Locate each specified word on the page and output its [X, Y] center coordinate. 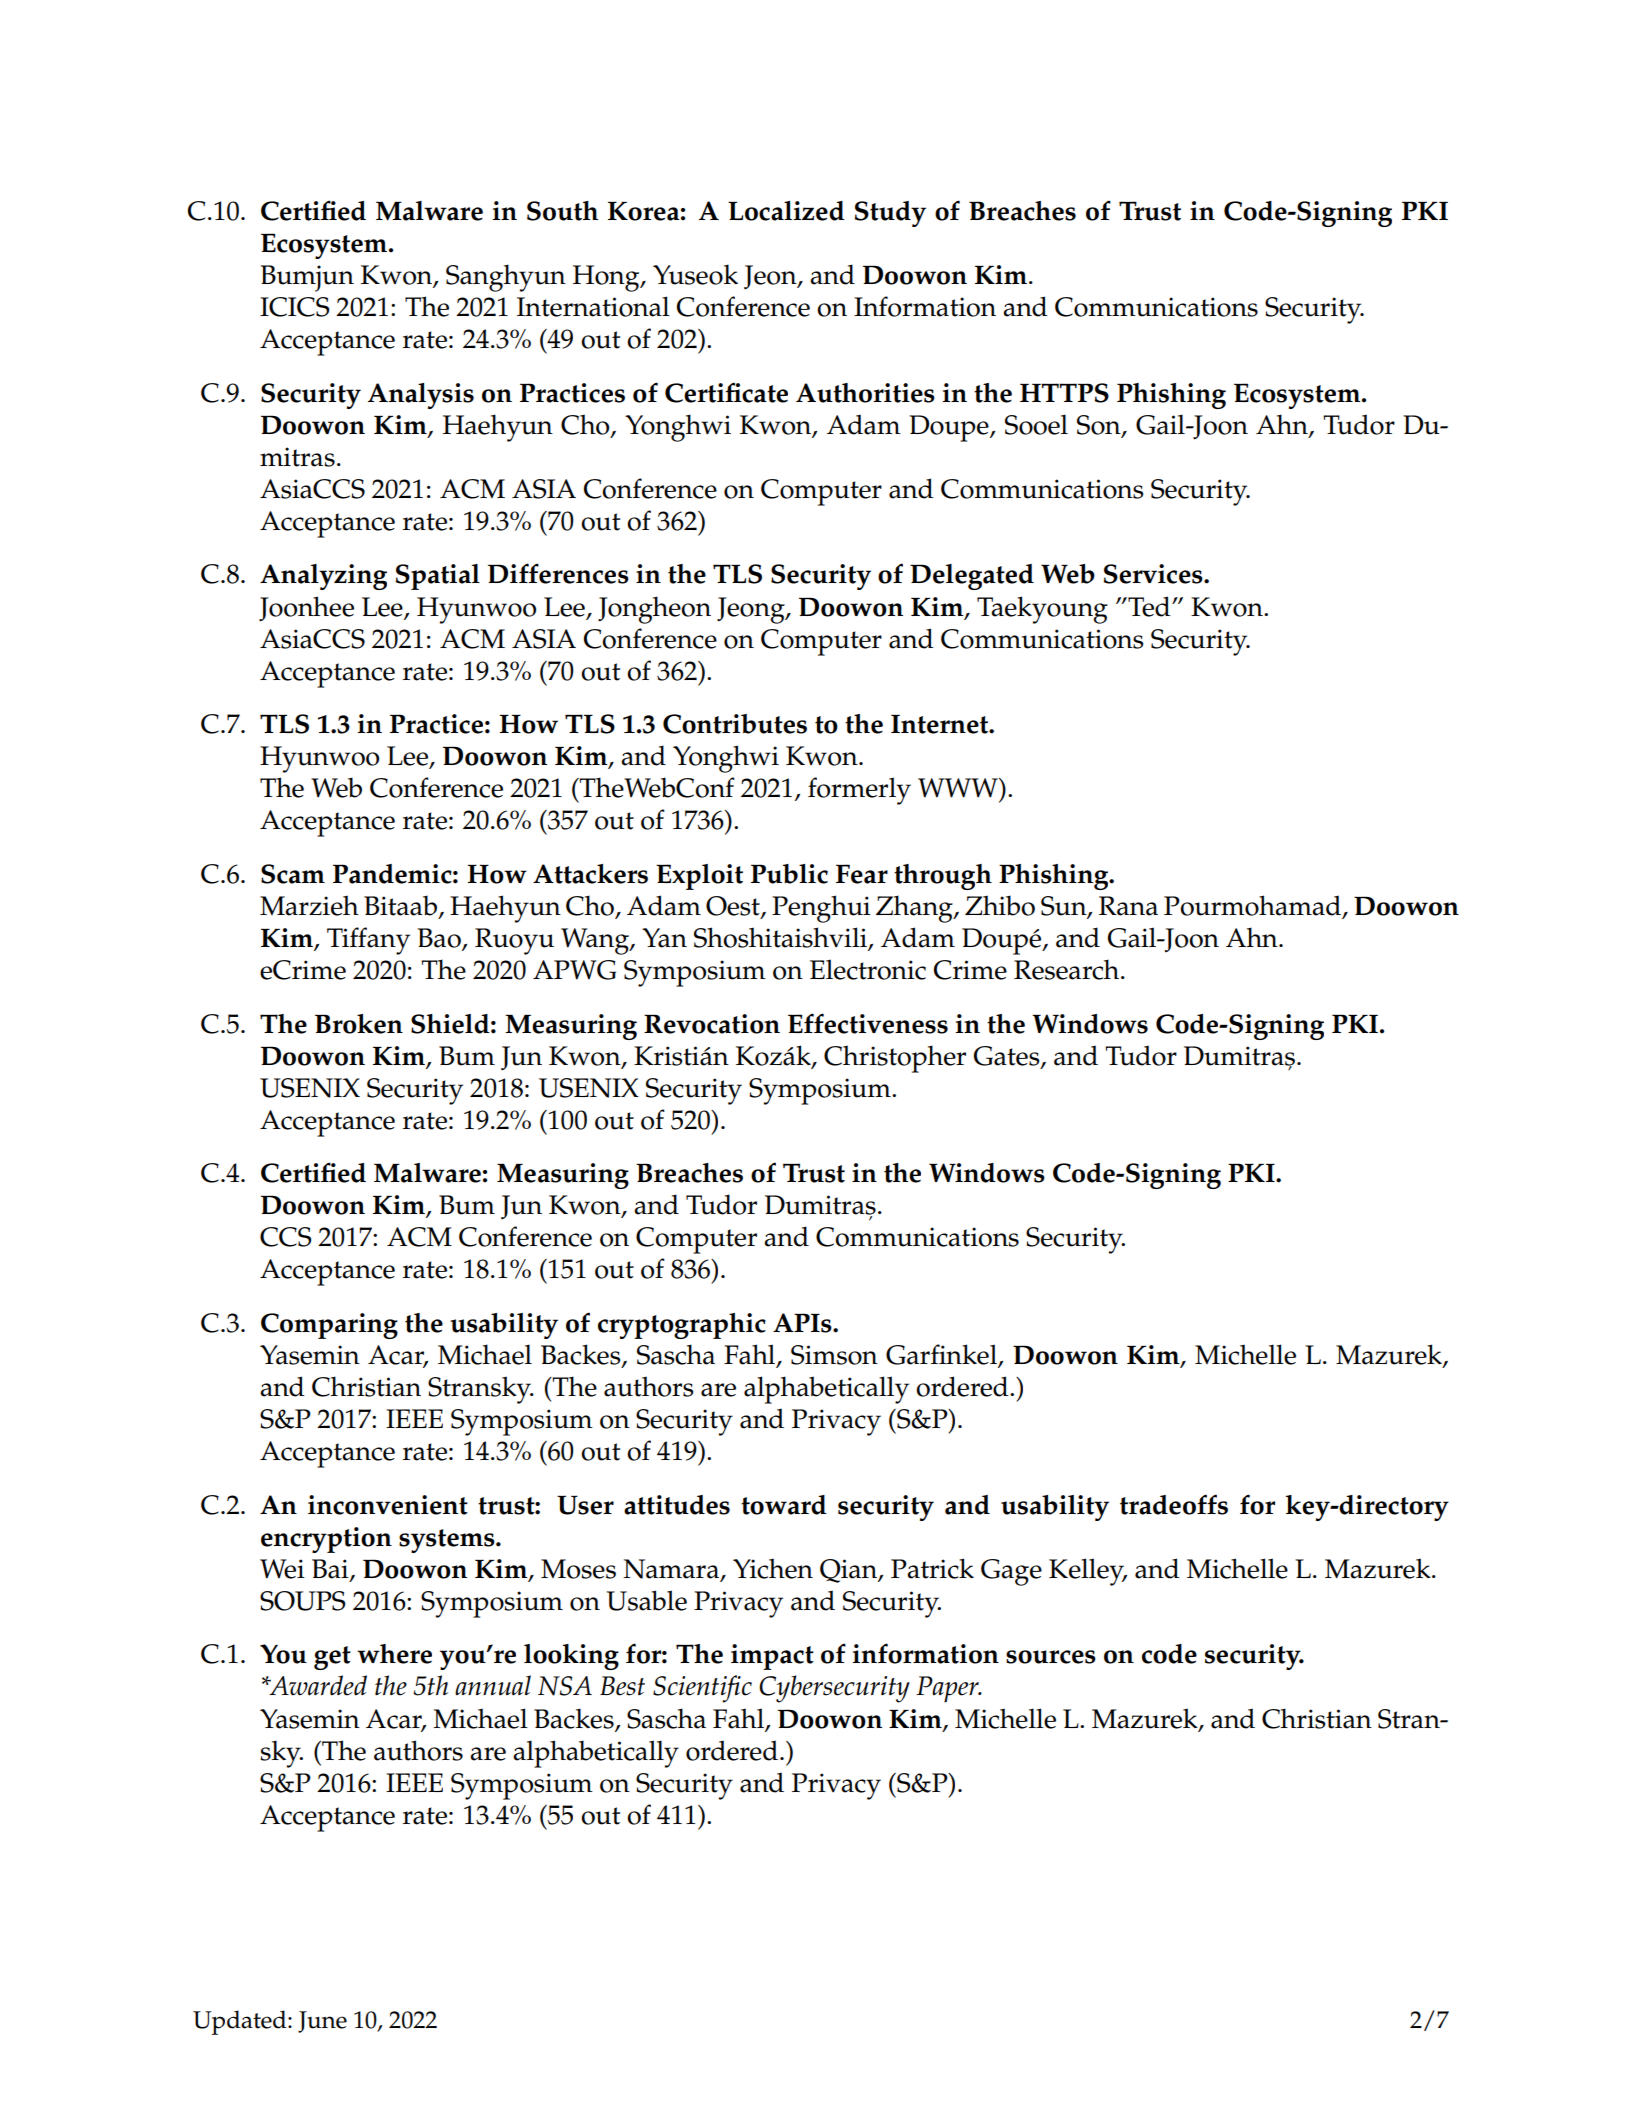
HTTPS [1064, 393]
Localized [786, 211]
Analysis [421, 396]
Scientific [702, 1689]
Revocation [712, 1024]
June [322, 2022]
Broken [359, 1024]
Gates [1008, 1057]
